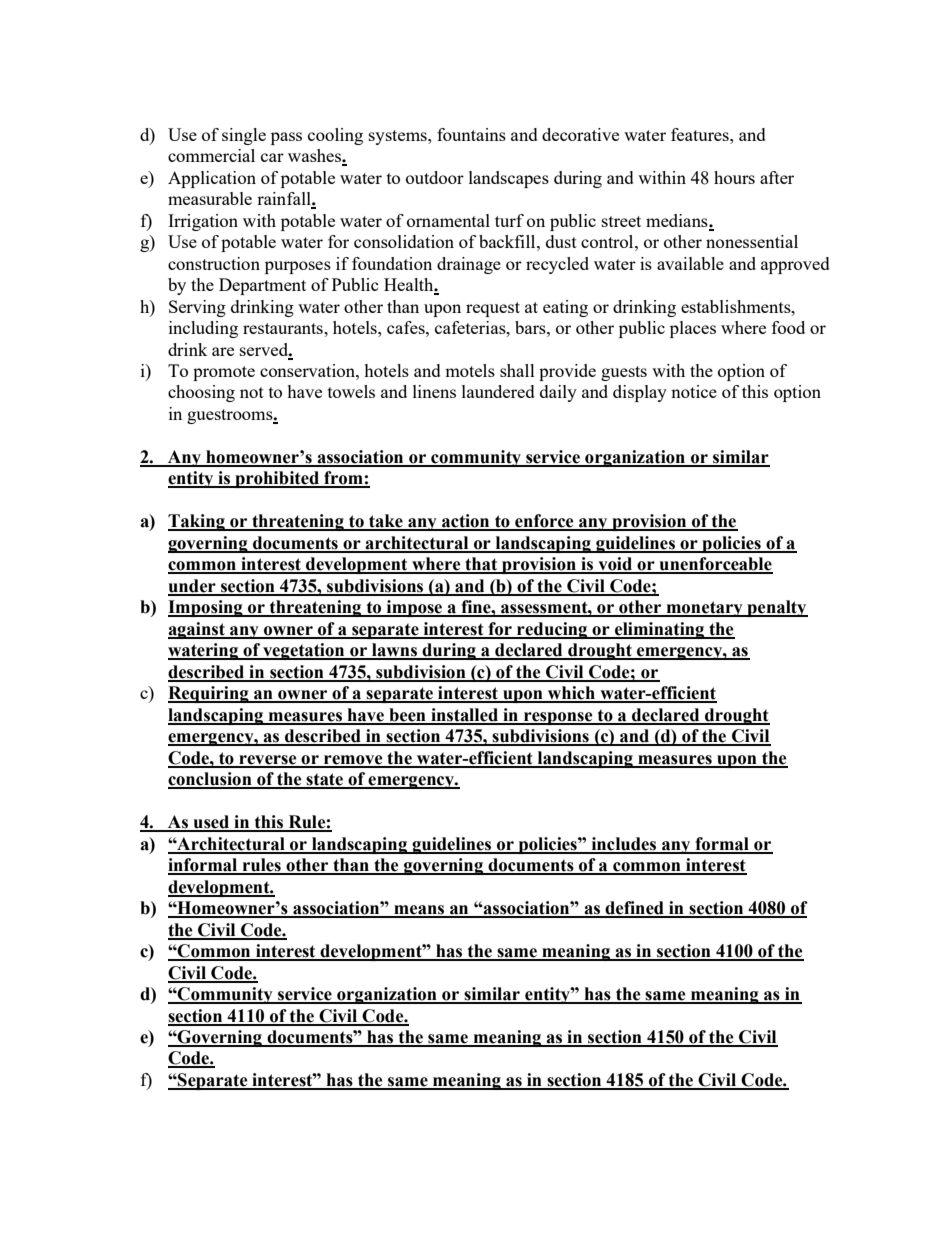  What do you see at coordinates (277, 479) in the document?
I see `prohibited` at bounding box center [277, 479].
